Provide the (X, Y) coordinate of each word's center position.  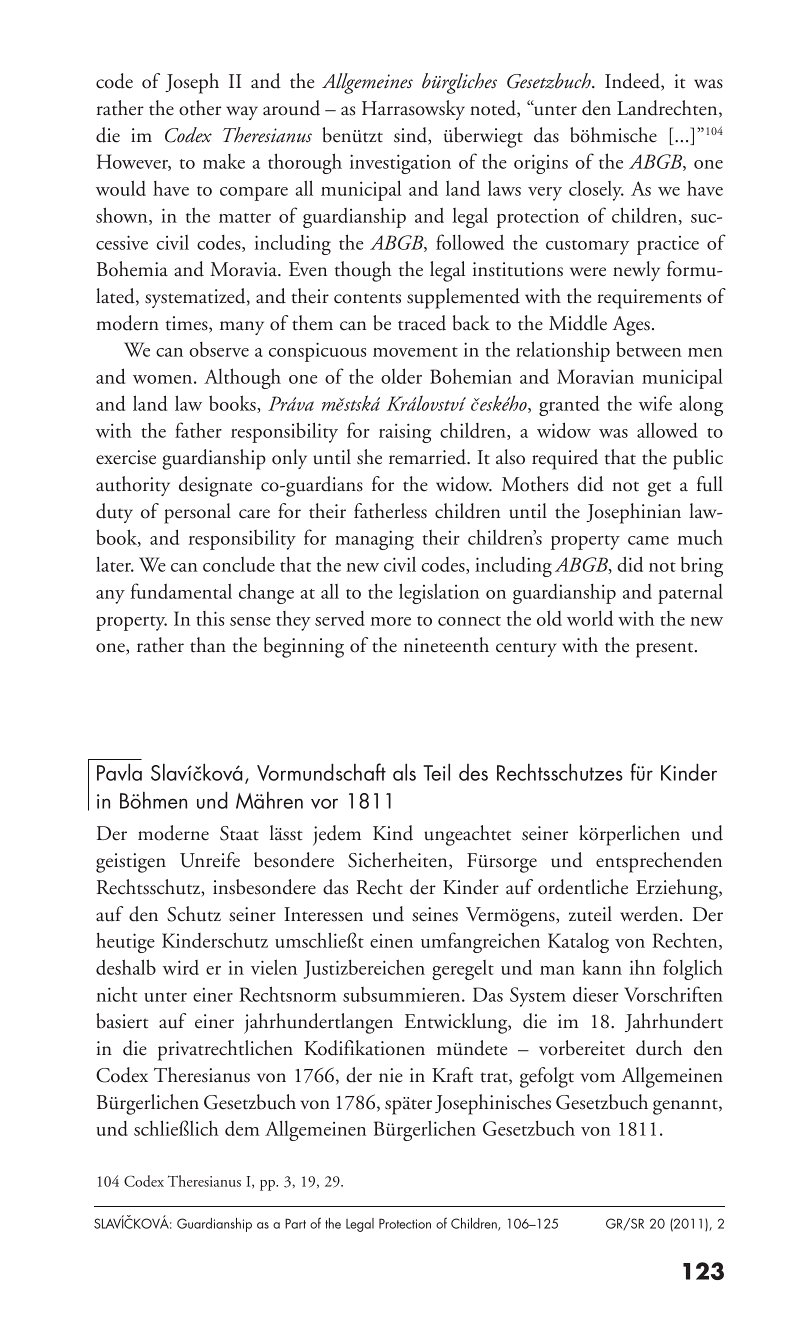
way (242, 113)
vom (597, 1078)
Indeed (633, 82)
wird (181, 967)
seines (435, 914)
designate (215, 486)
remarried (428, 457)
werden (650, 914)
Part (295, 1223)
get (659, 489)
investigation (400, 164)
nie (391, 1075)
